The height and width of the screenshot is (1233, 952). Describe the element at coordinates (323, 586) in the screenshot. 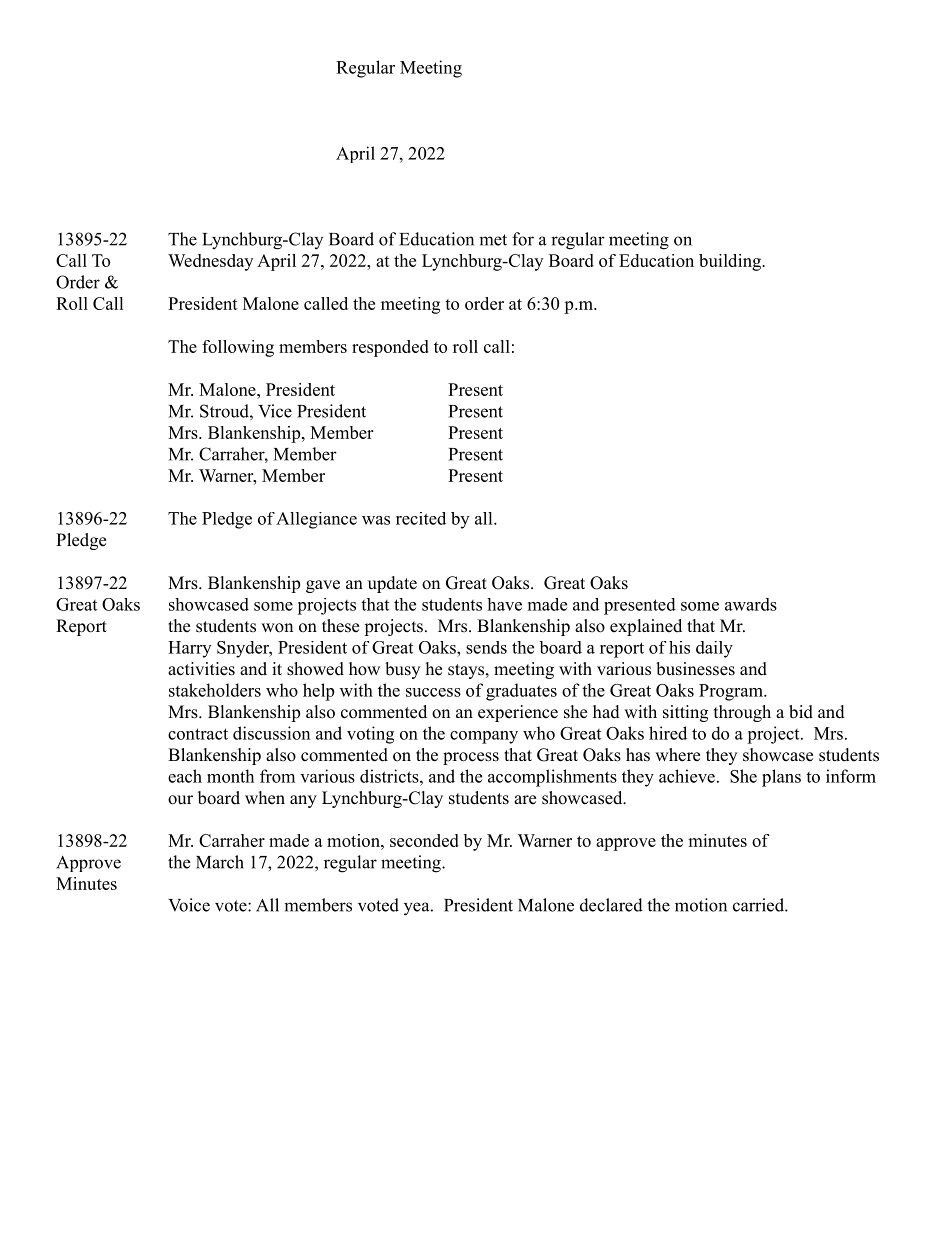

I see `gave` at that location.
